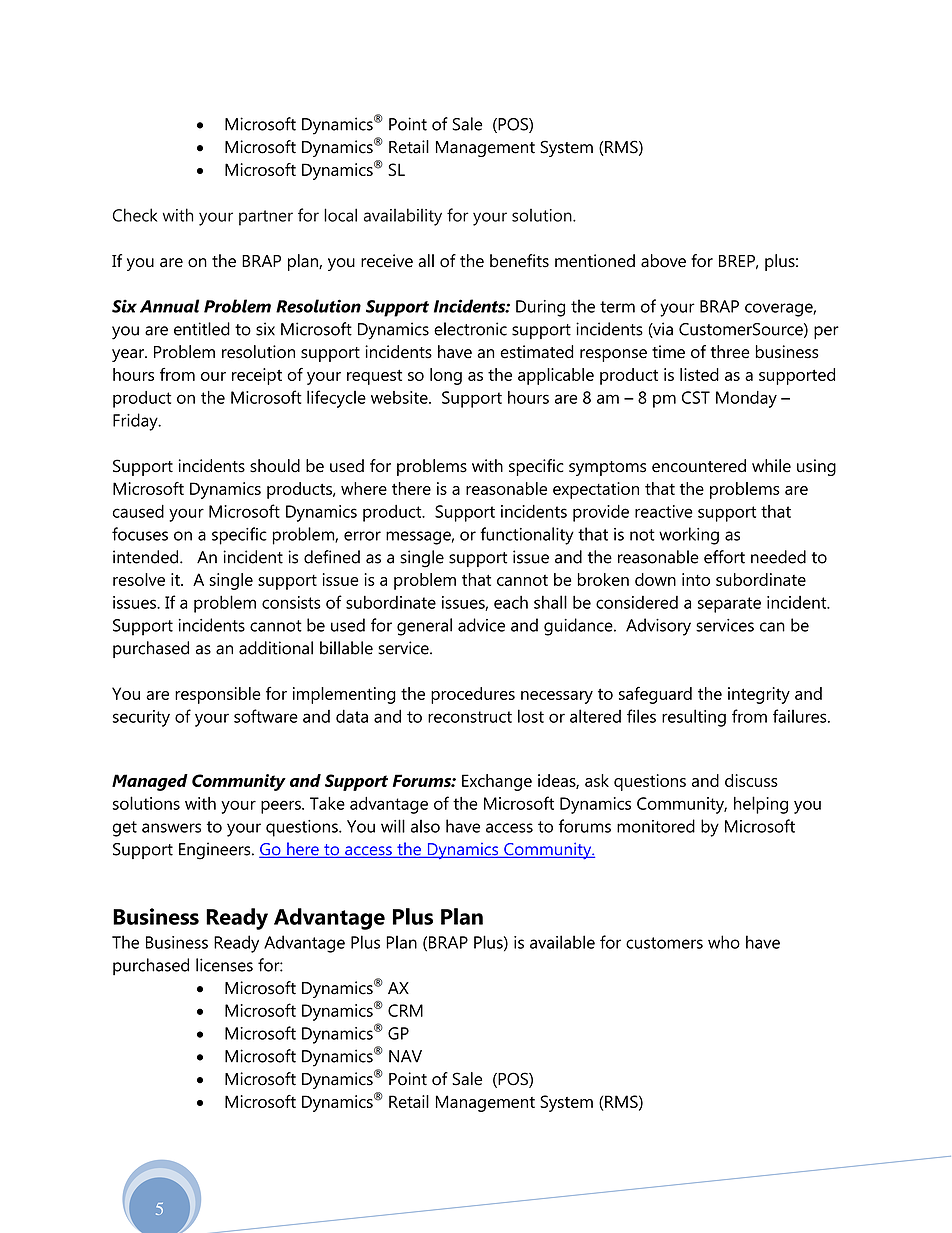 The width and height of the screenshot is (952, 1233). What do you see at coordinates (663, 261) in the screenshot?
I see `above` at bounding box center [663, 261].
